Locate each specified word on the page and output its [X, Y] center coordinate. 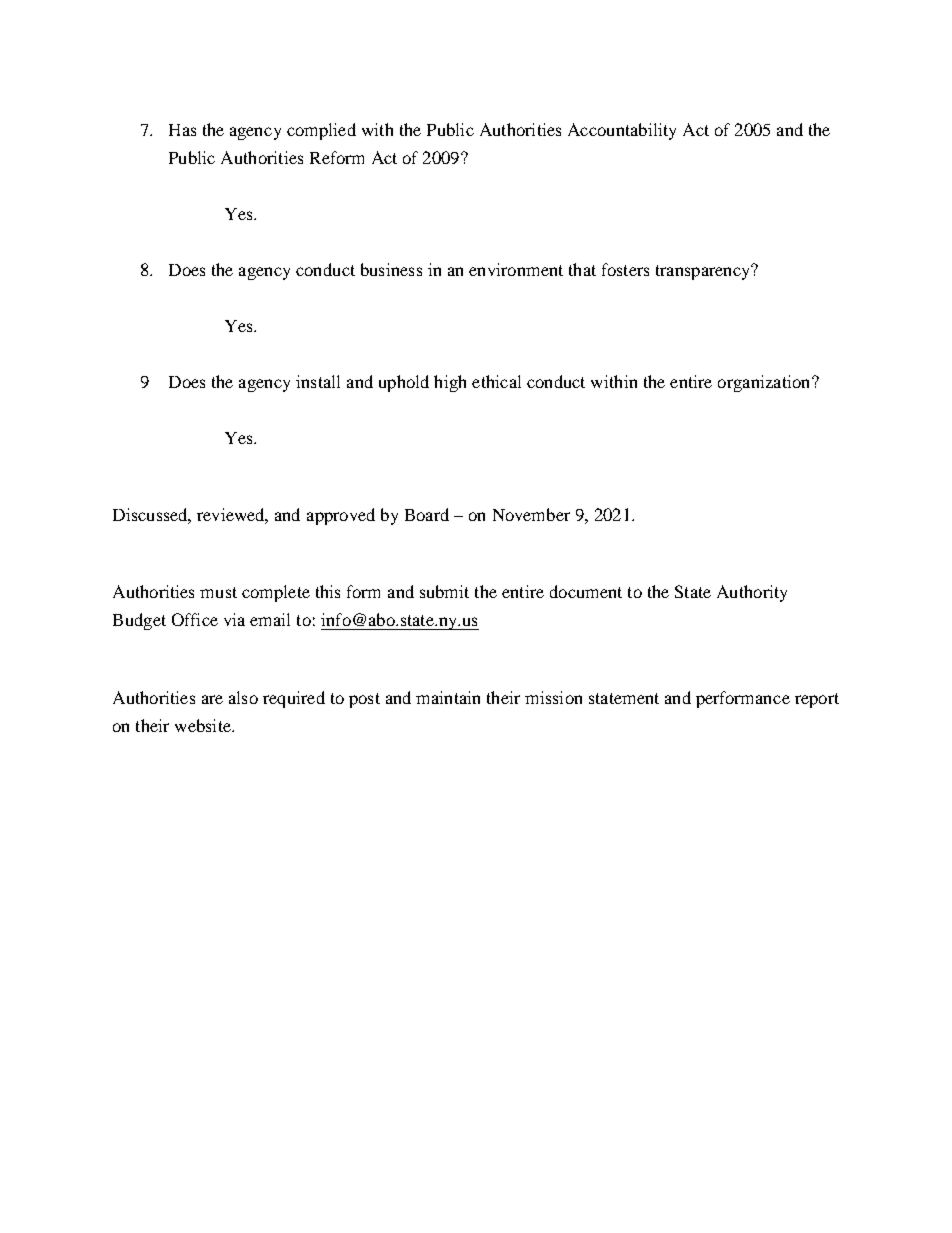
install [318, 381]
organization [765, 383]
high [450, 383]
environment [516, 269]
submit [444, 591]
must [218, 592]
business [391, 269]
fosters [625, 269]
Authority [752, 593]
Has [182, 130]
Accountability [622, 131]
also [243, 697]
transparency [704, 272]
